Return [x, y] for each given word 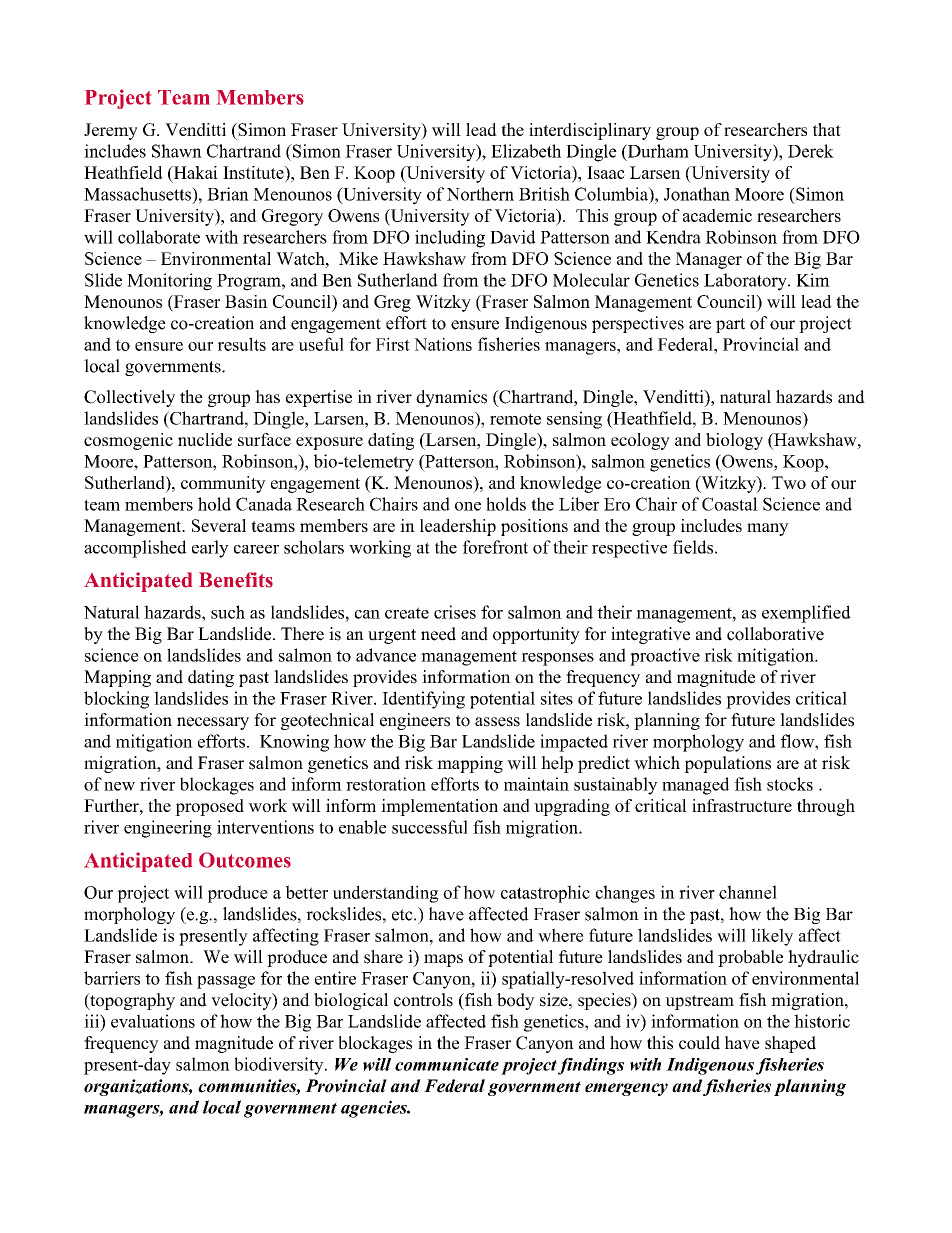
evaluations [153, 1021]
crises [455, 612]
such [228, 612]
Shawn [177, 151]
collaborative [775, 634]
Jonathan [697, 194]
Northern [480, 194]
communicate [447, 1064]
